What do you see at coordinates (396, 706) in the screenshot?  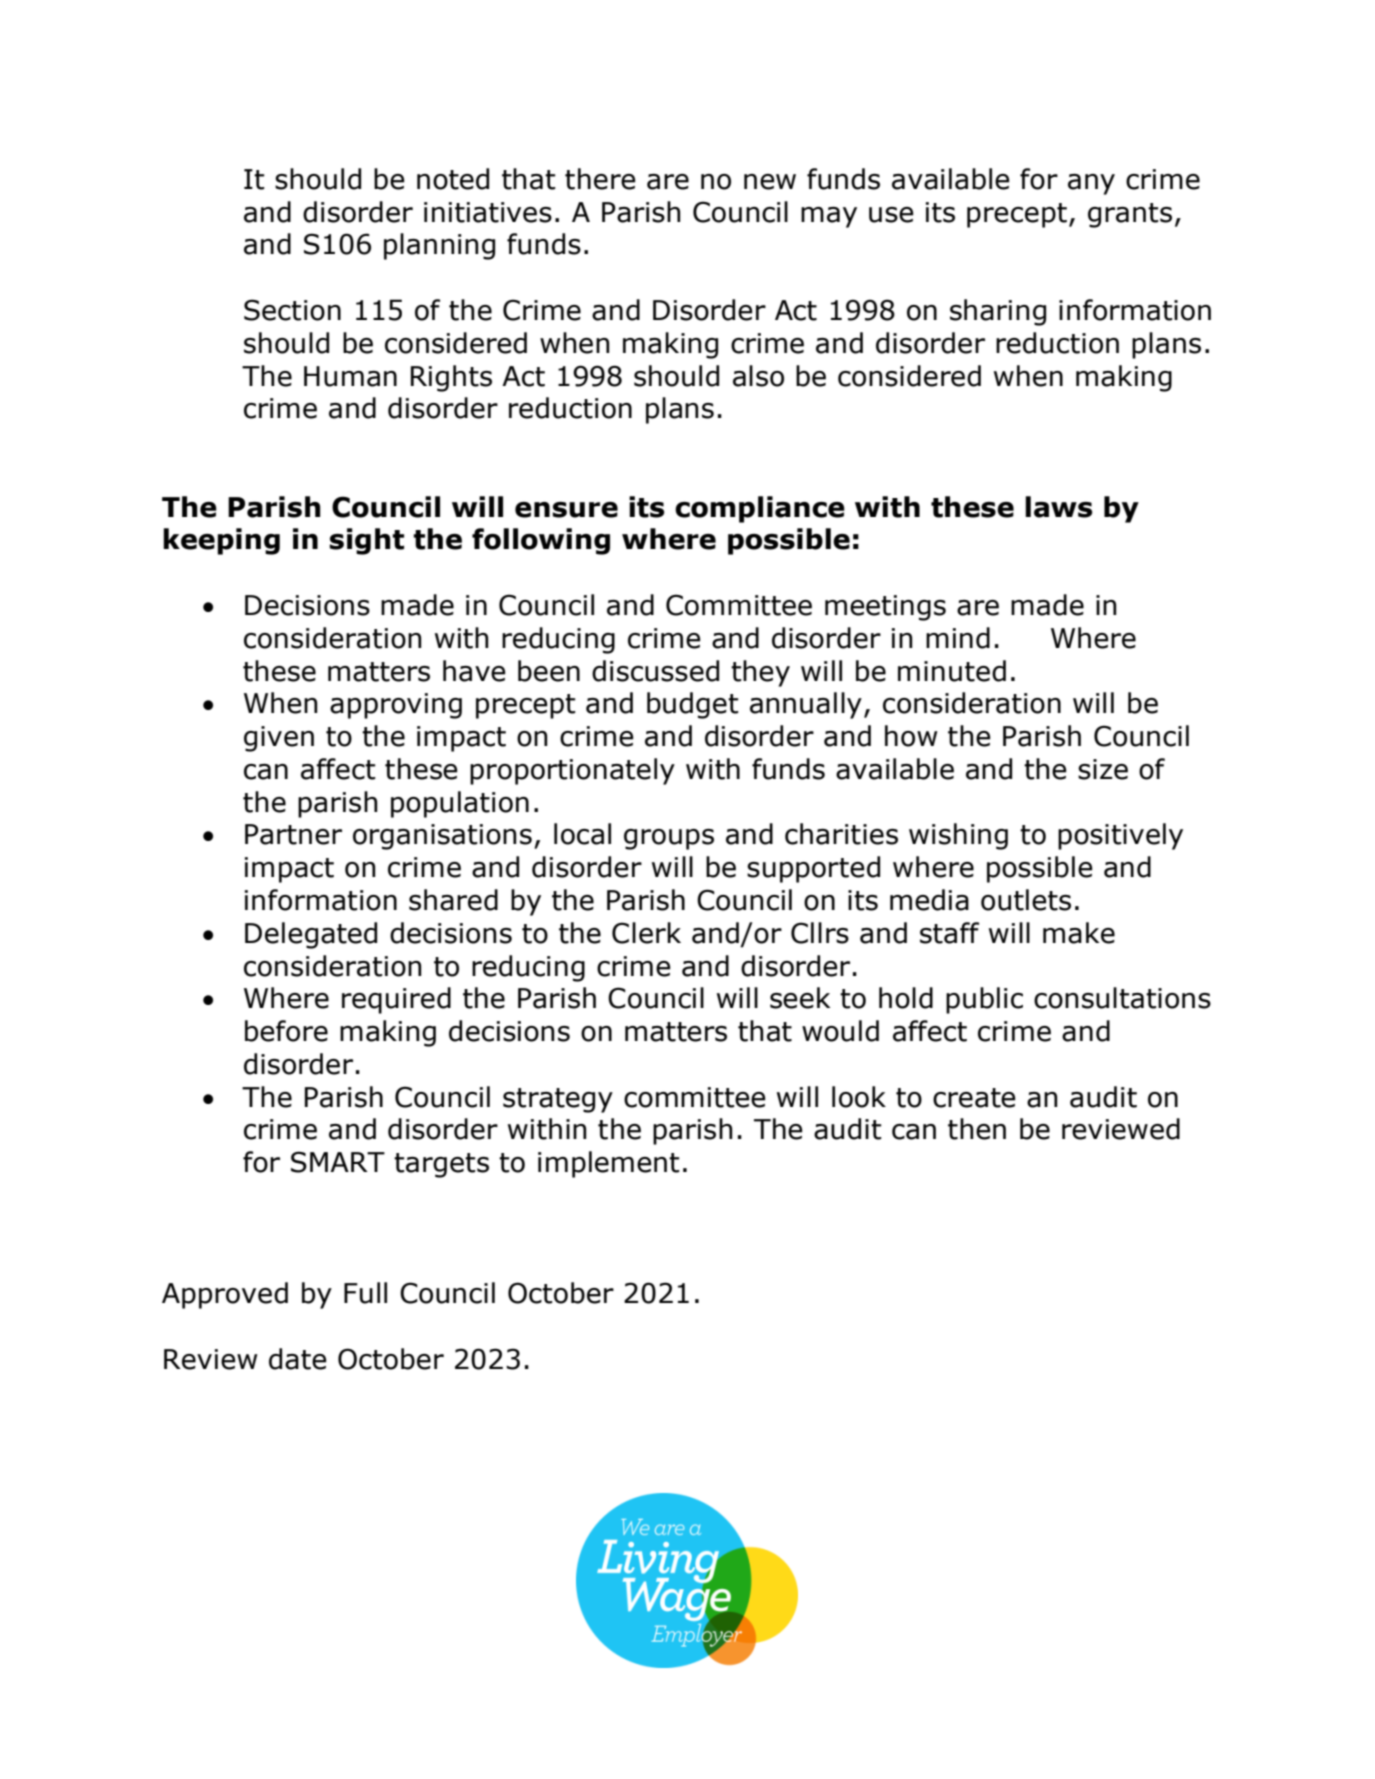 I see `approving` at bounding box center [396, 706].
